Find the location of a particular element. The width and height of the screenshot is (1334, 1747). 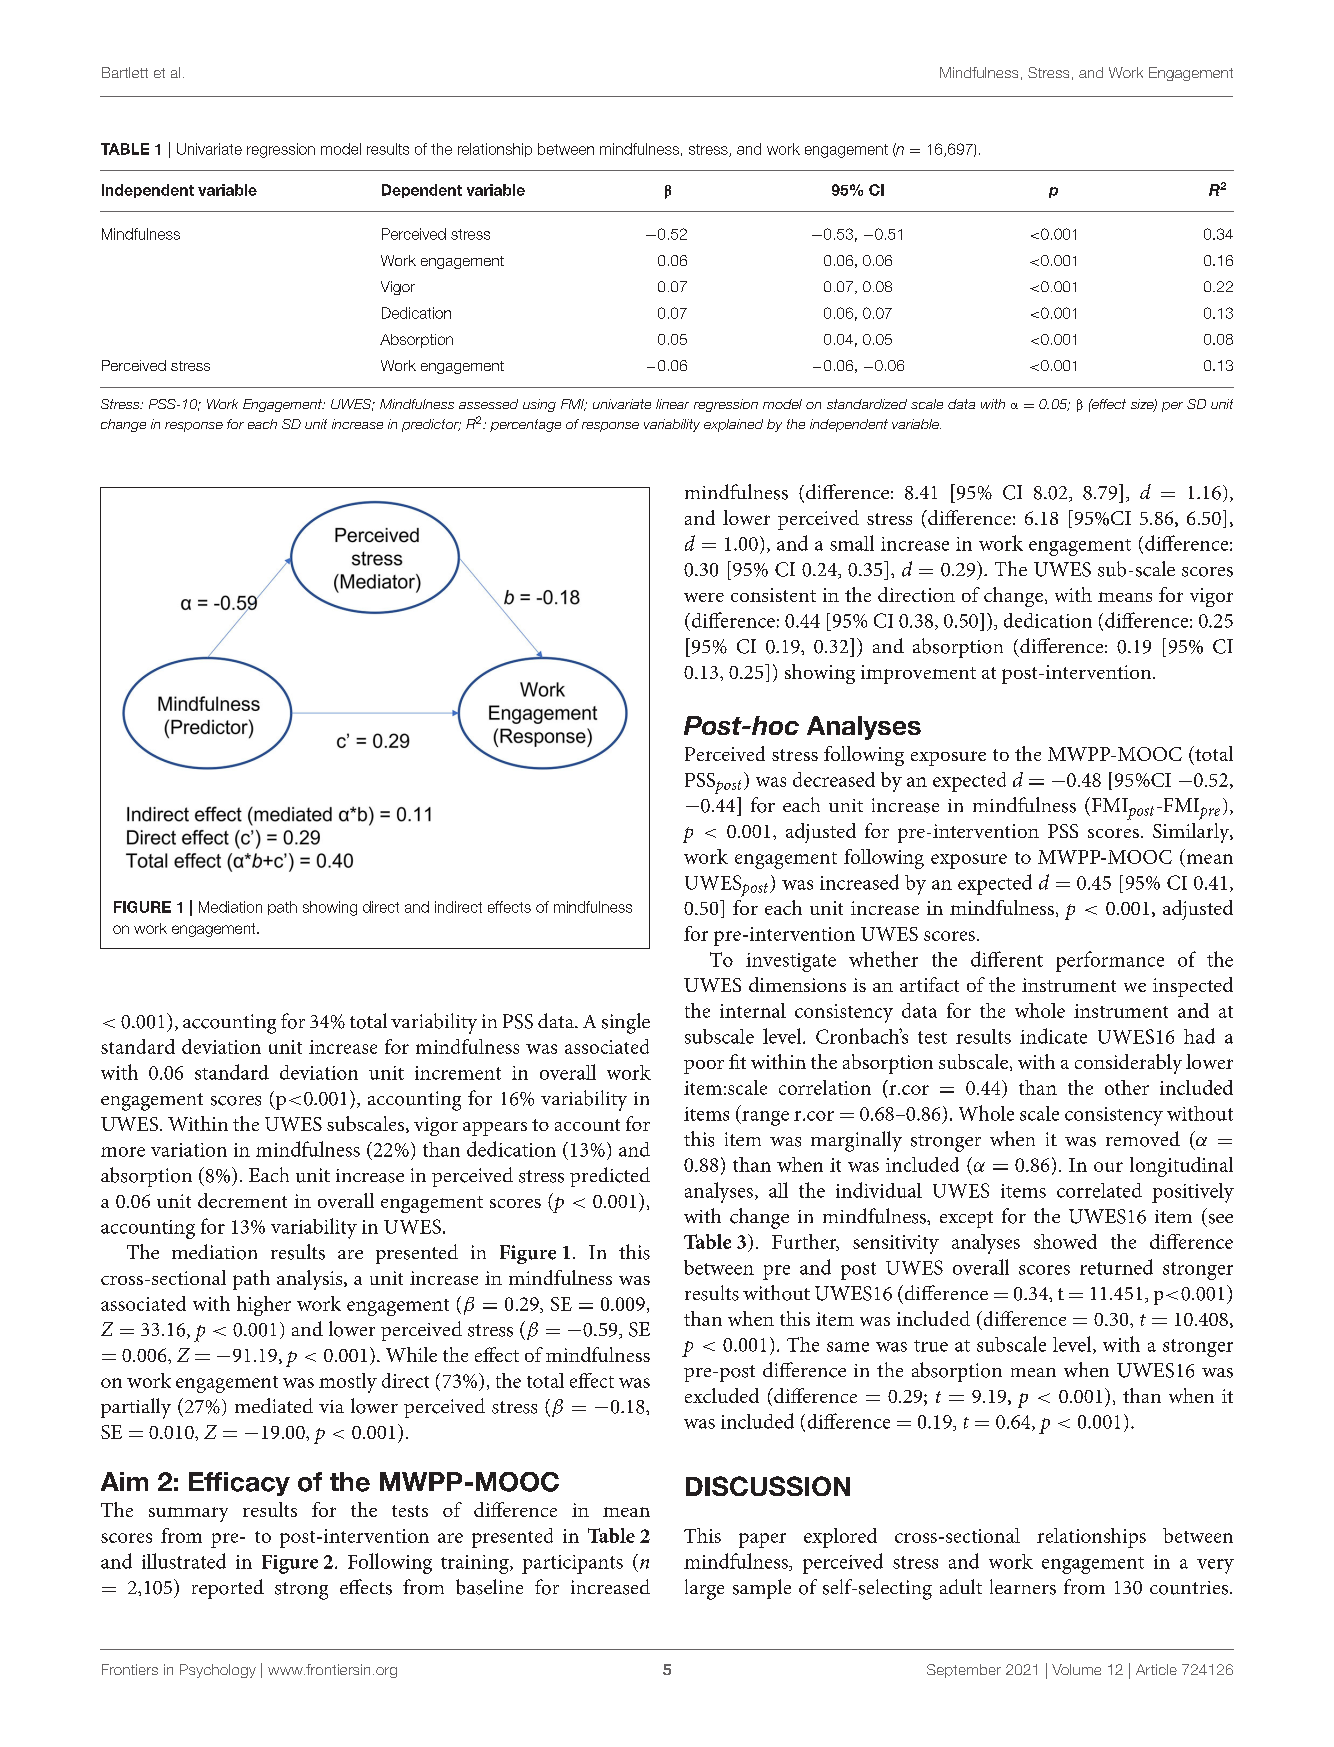

Bartlett is located at coordinates (125, 72).
